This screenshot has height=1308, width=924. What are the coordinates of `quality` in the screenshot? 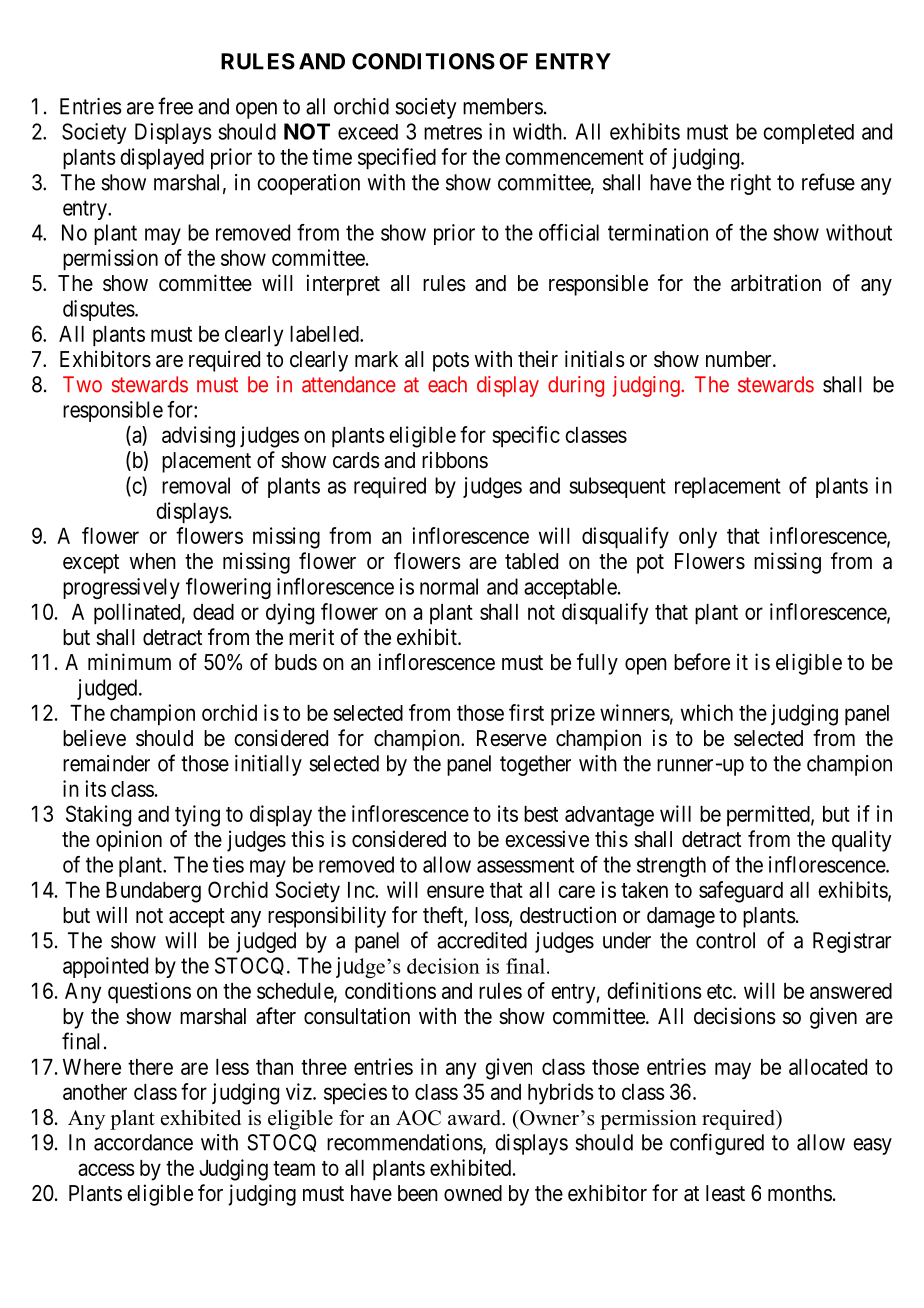 It's located at (862, 841).
